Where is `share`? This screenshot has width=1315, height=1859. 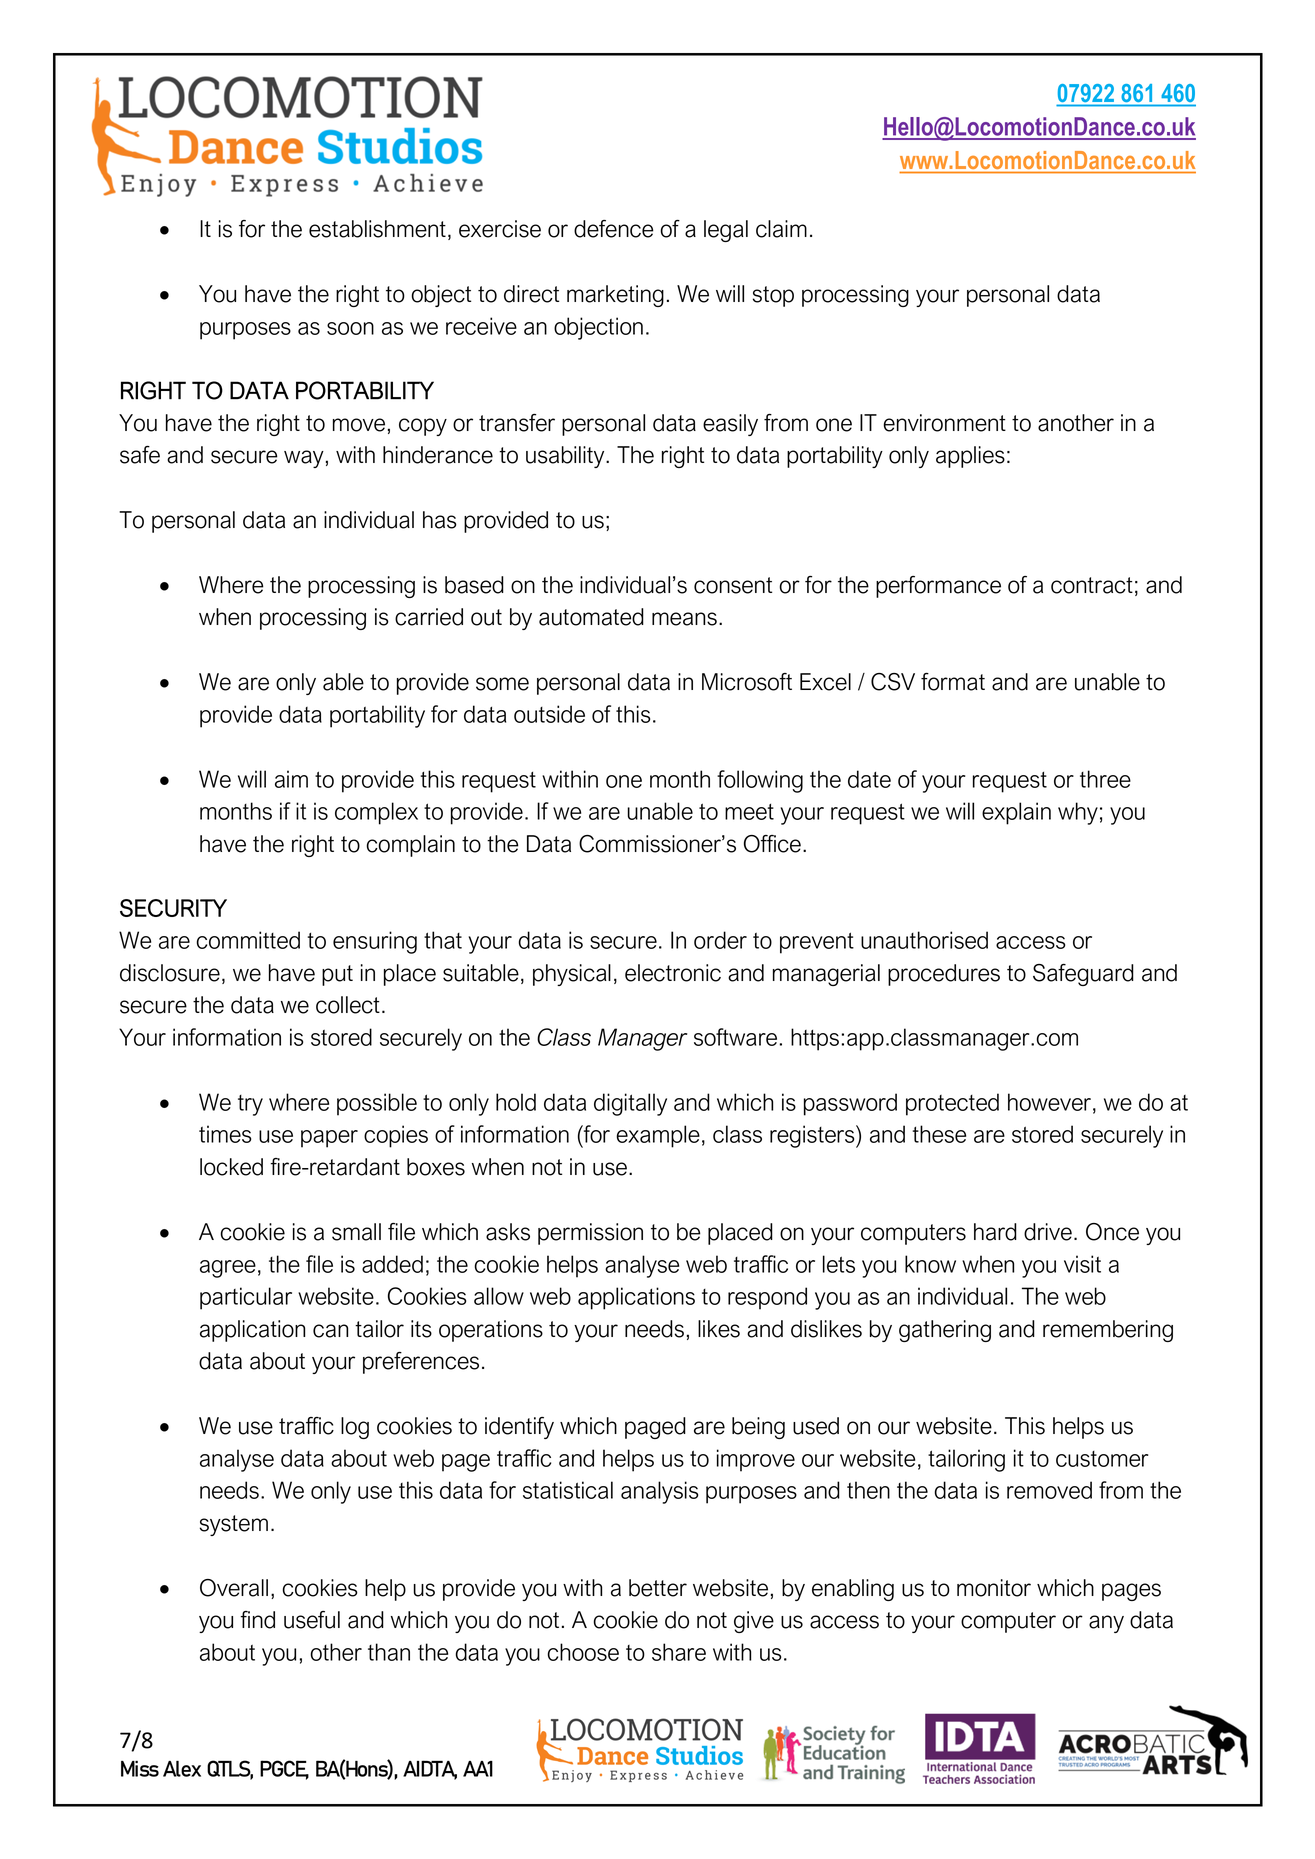 share is located at coordinates (679, 1652).
